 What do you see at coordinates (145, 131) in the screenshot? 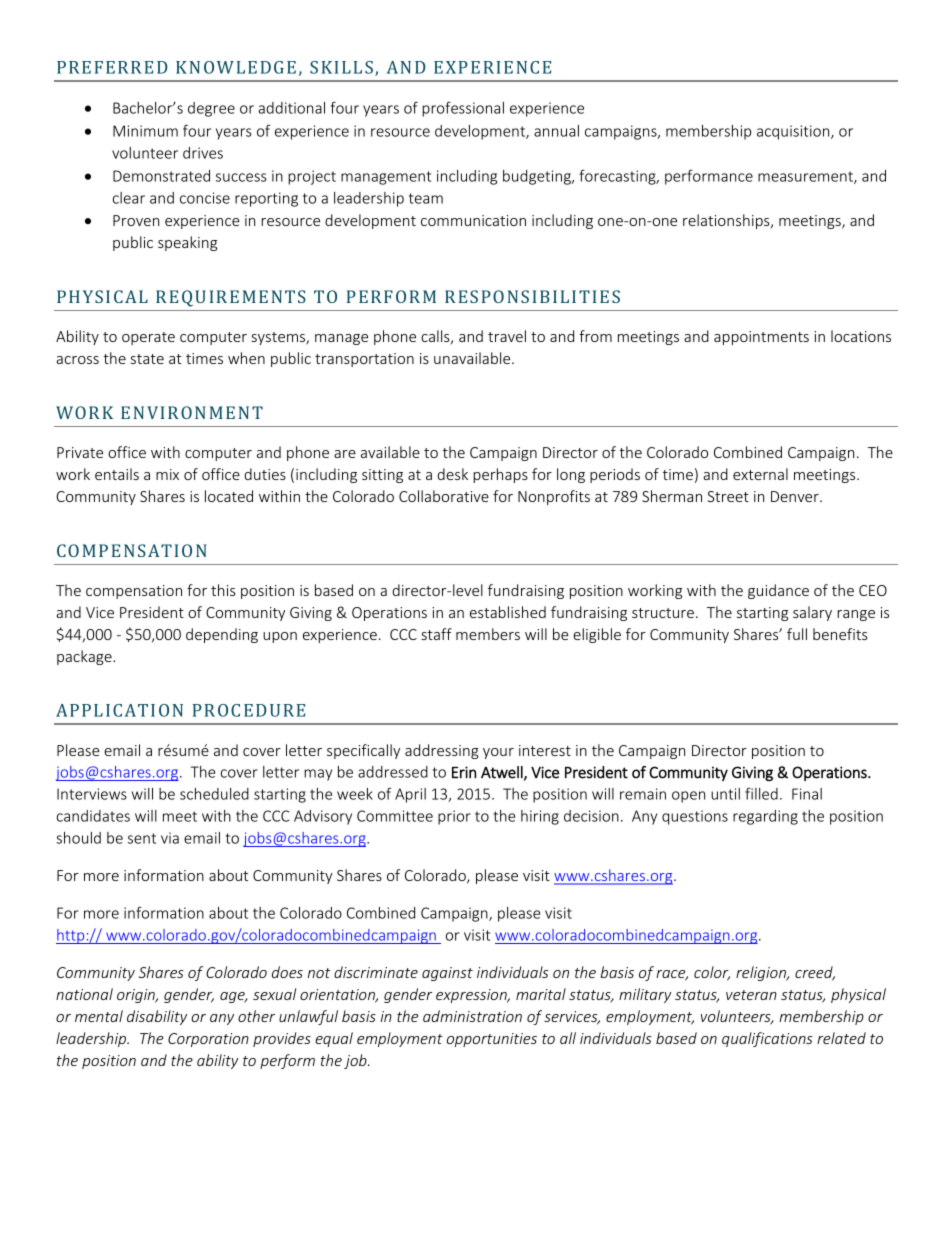
I see `Minimum` at bounding box center [145, 131].
